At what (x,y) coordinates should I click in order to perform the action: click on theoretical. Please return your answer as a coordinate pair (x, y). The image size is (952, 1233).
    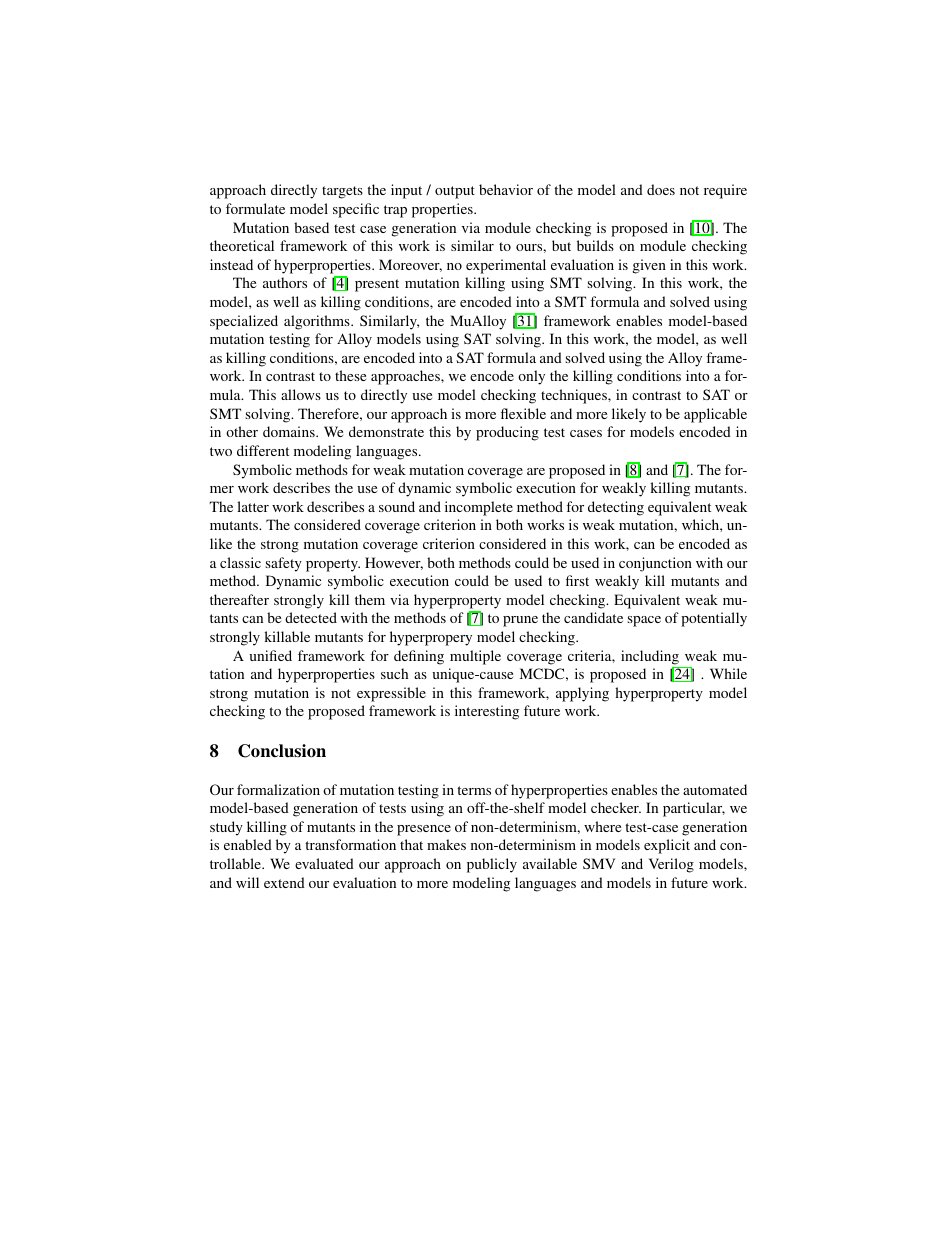
    Looking at the image, I should click on (242, 245).
